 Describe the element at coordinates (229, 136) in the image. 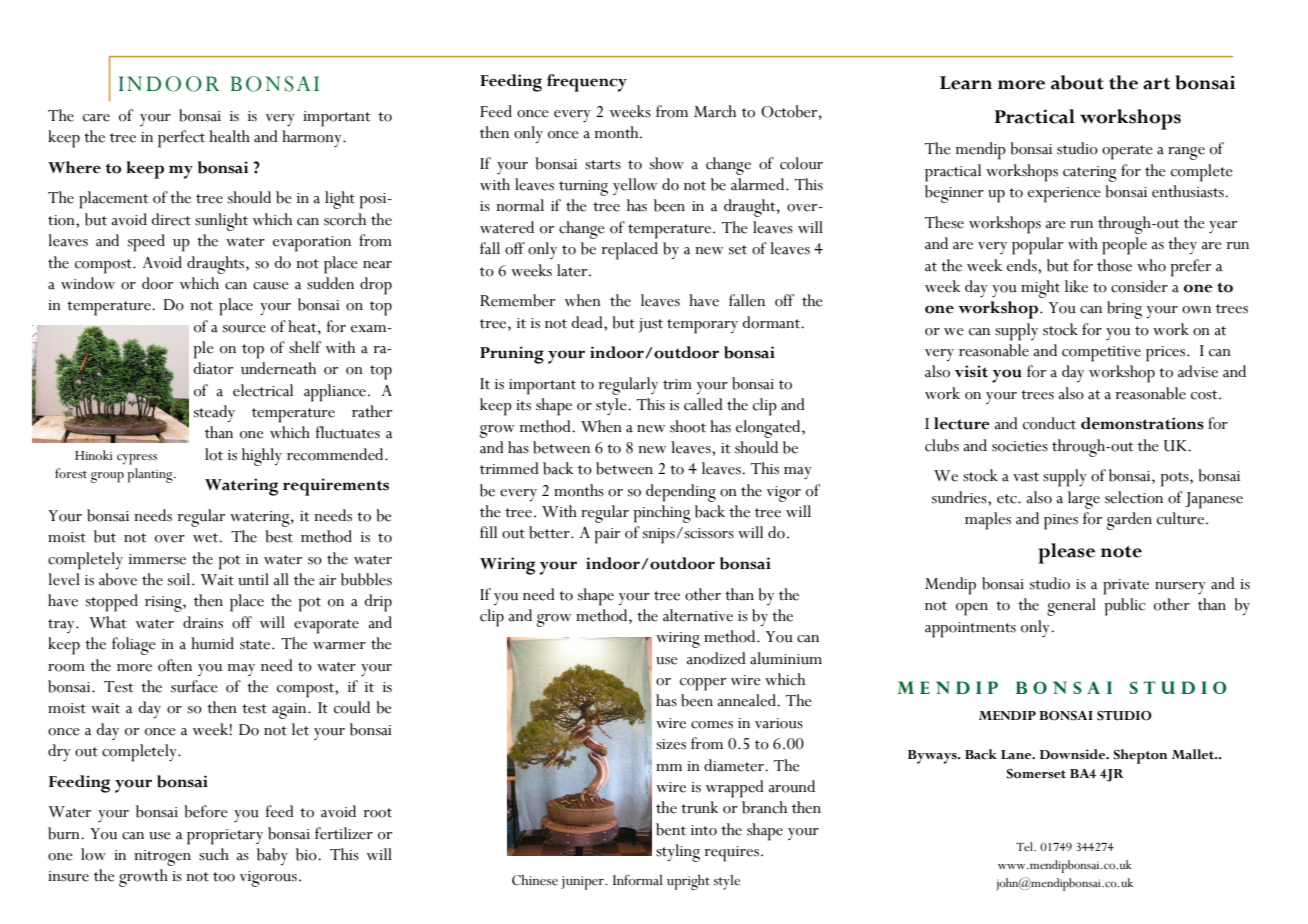

I see `health` at that location.
